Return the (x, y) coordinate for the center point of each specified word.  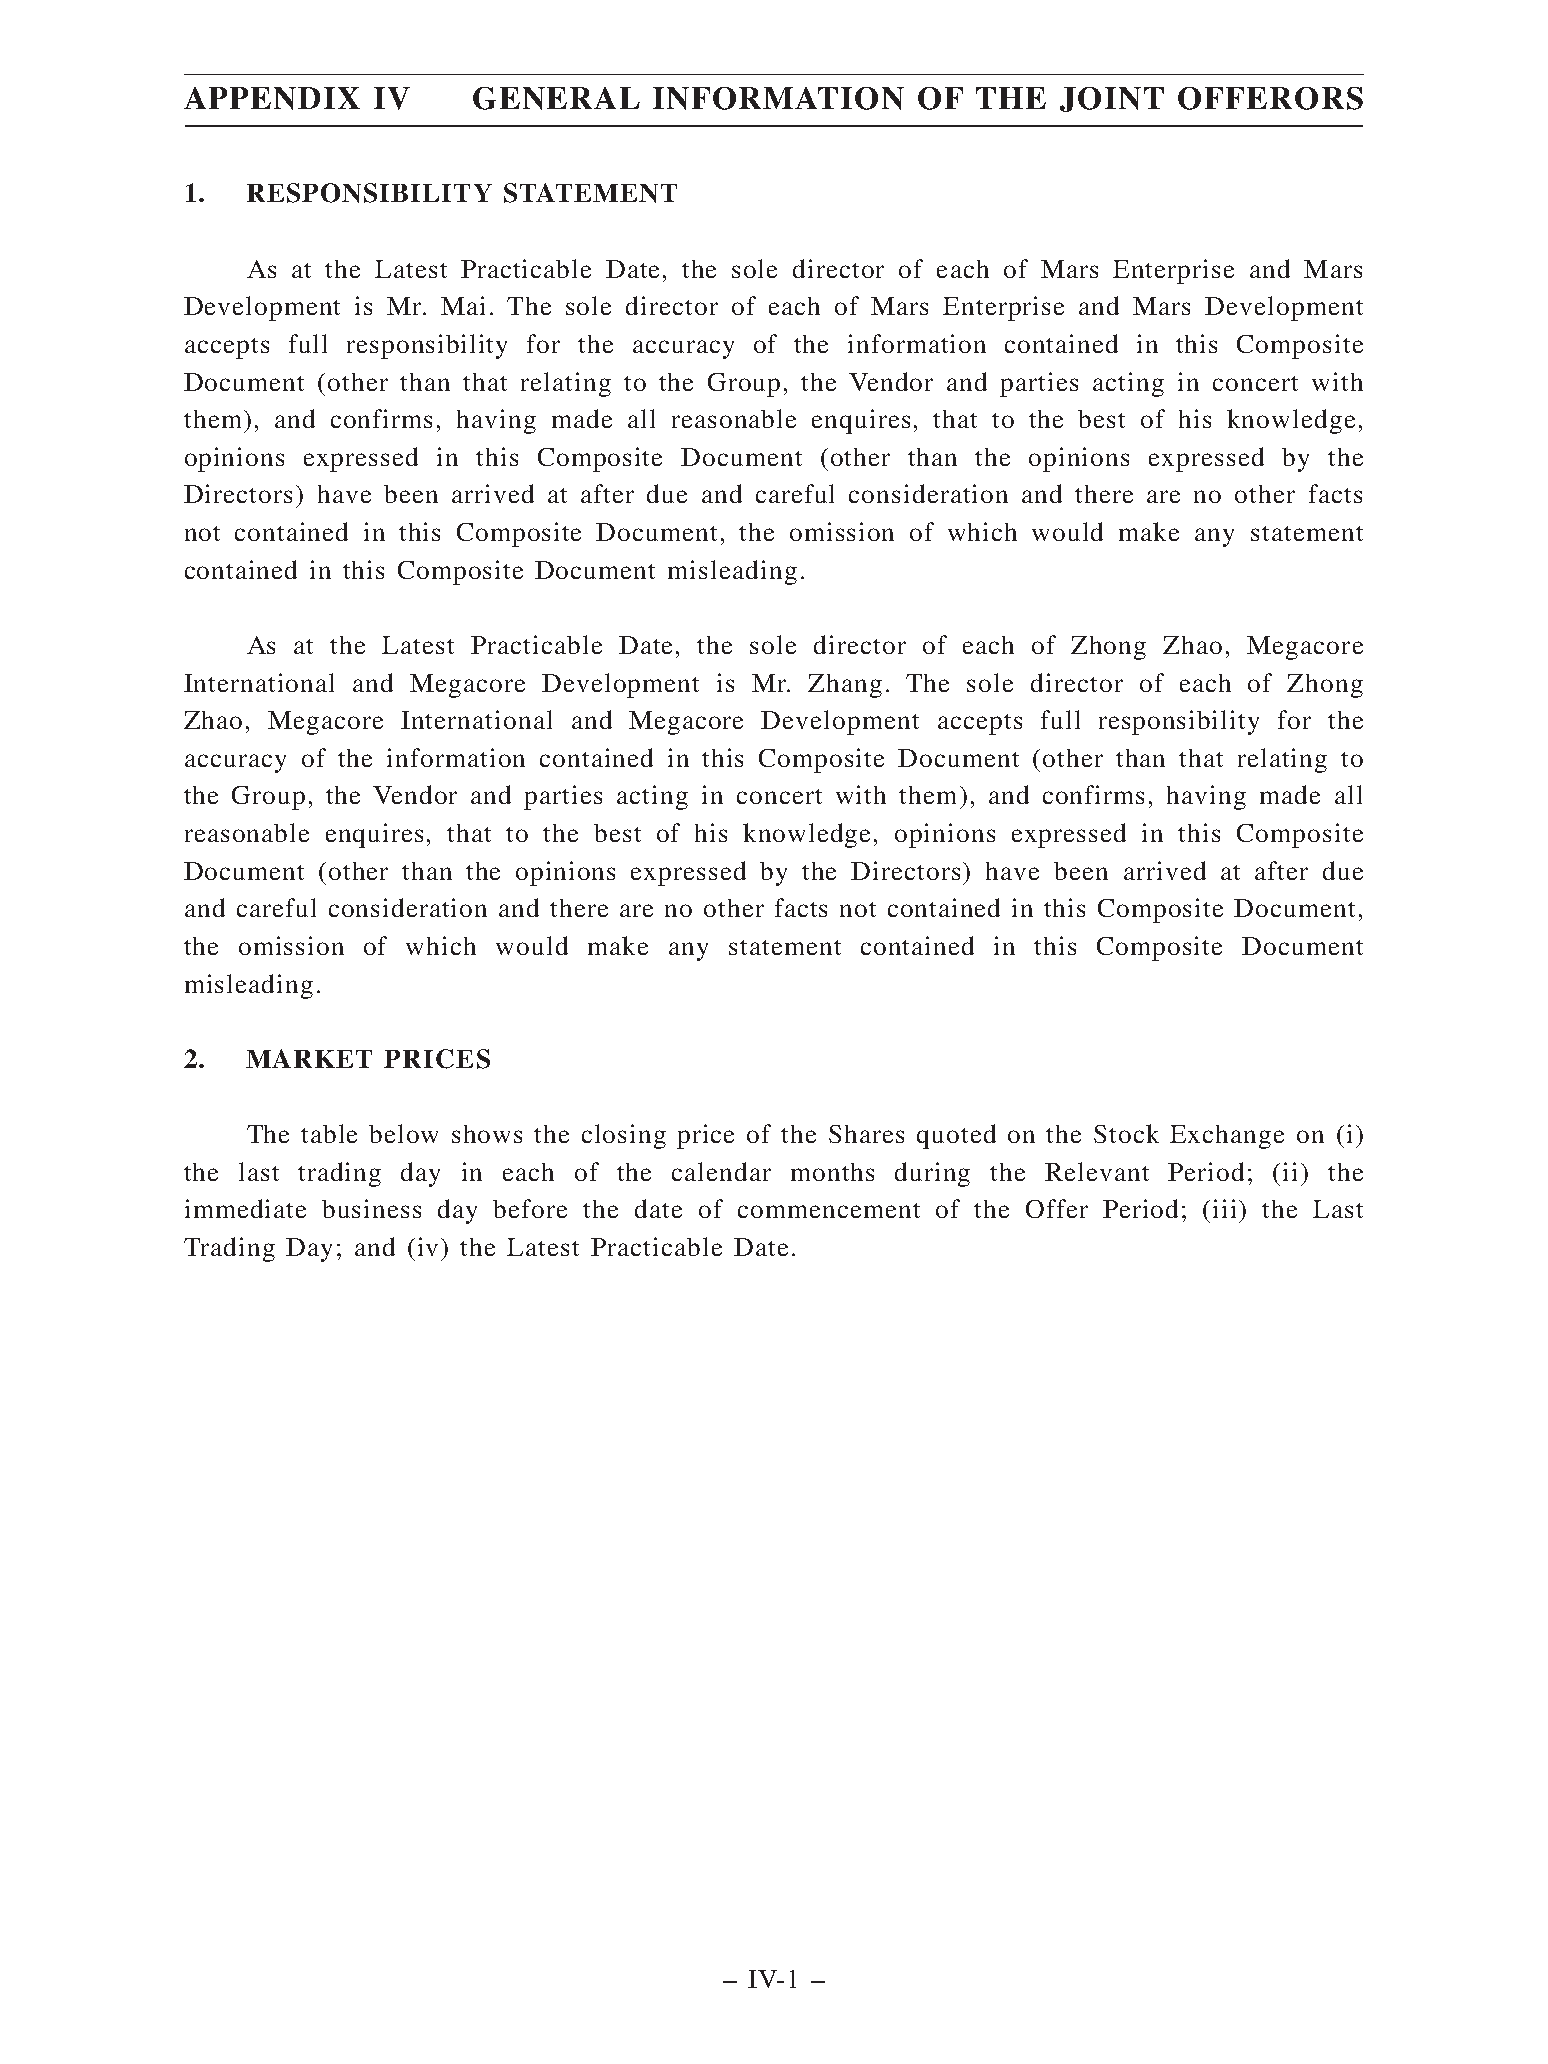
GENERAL (556, 98)
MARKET (309, 1058)
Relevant (1097, 1171)
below (403, 1133)
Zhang (845, 686)
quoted (956, 1136)
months (832, 1172)
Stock (1126, 1133)
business (371, 1208)
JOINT (1112, 99)
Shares (866, 1134)
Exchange (1227, 1137)
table (329, 1133)
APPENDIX (272, 98)
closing (624, 1136)
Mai (463, 305)
